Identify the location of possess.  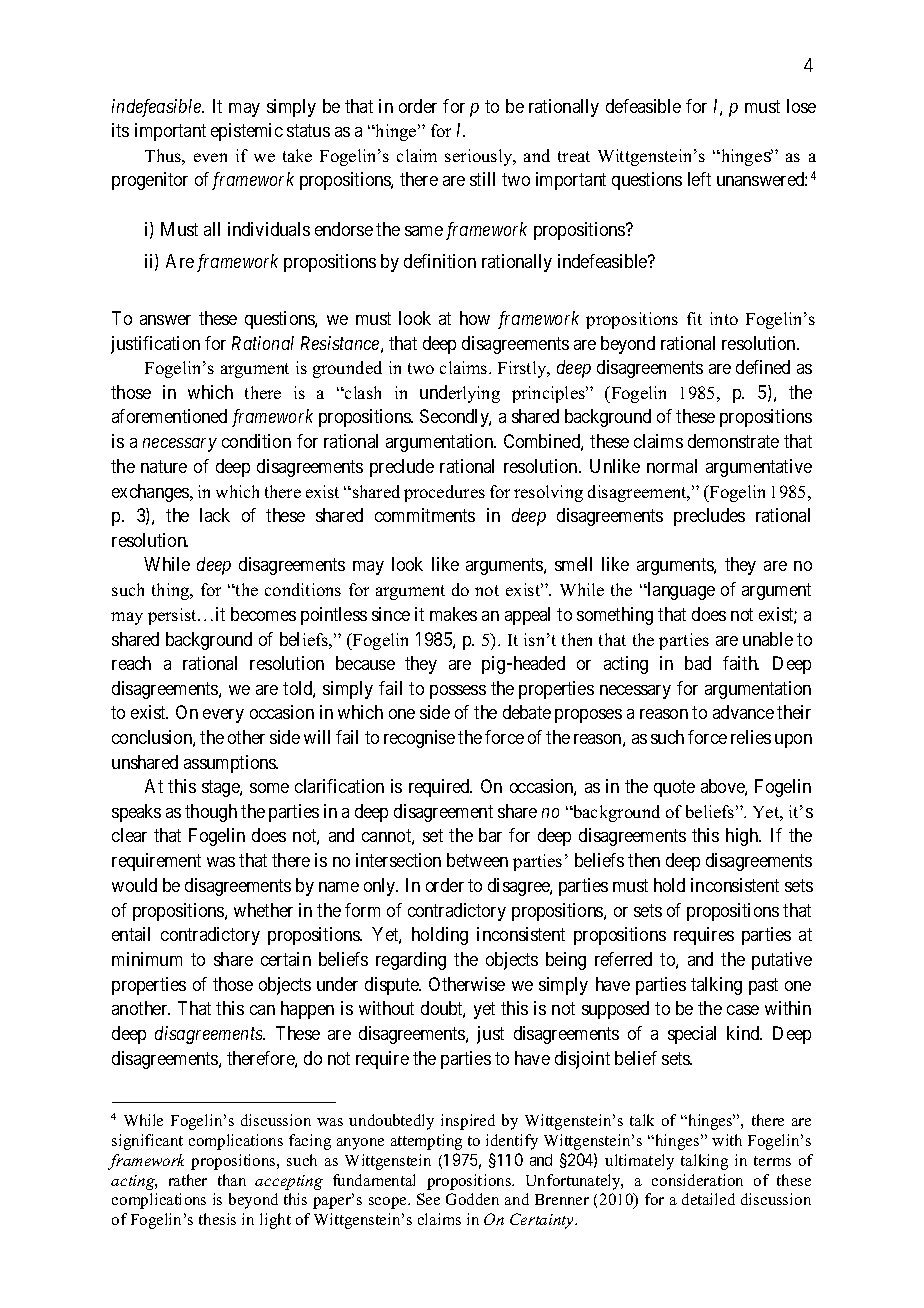
(458, 692).
